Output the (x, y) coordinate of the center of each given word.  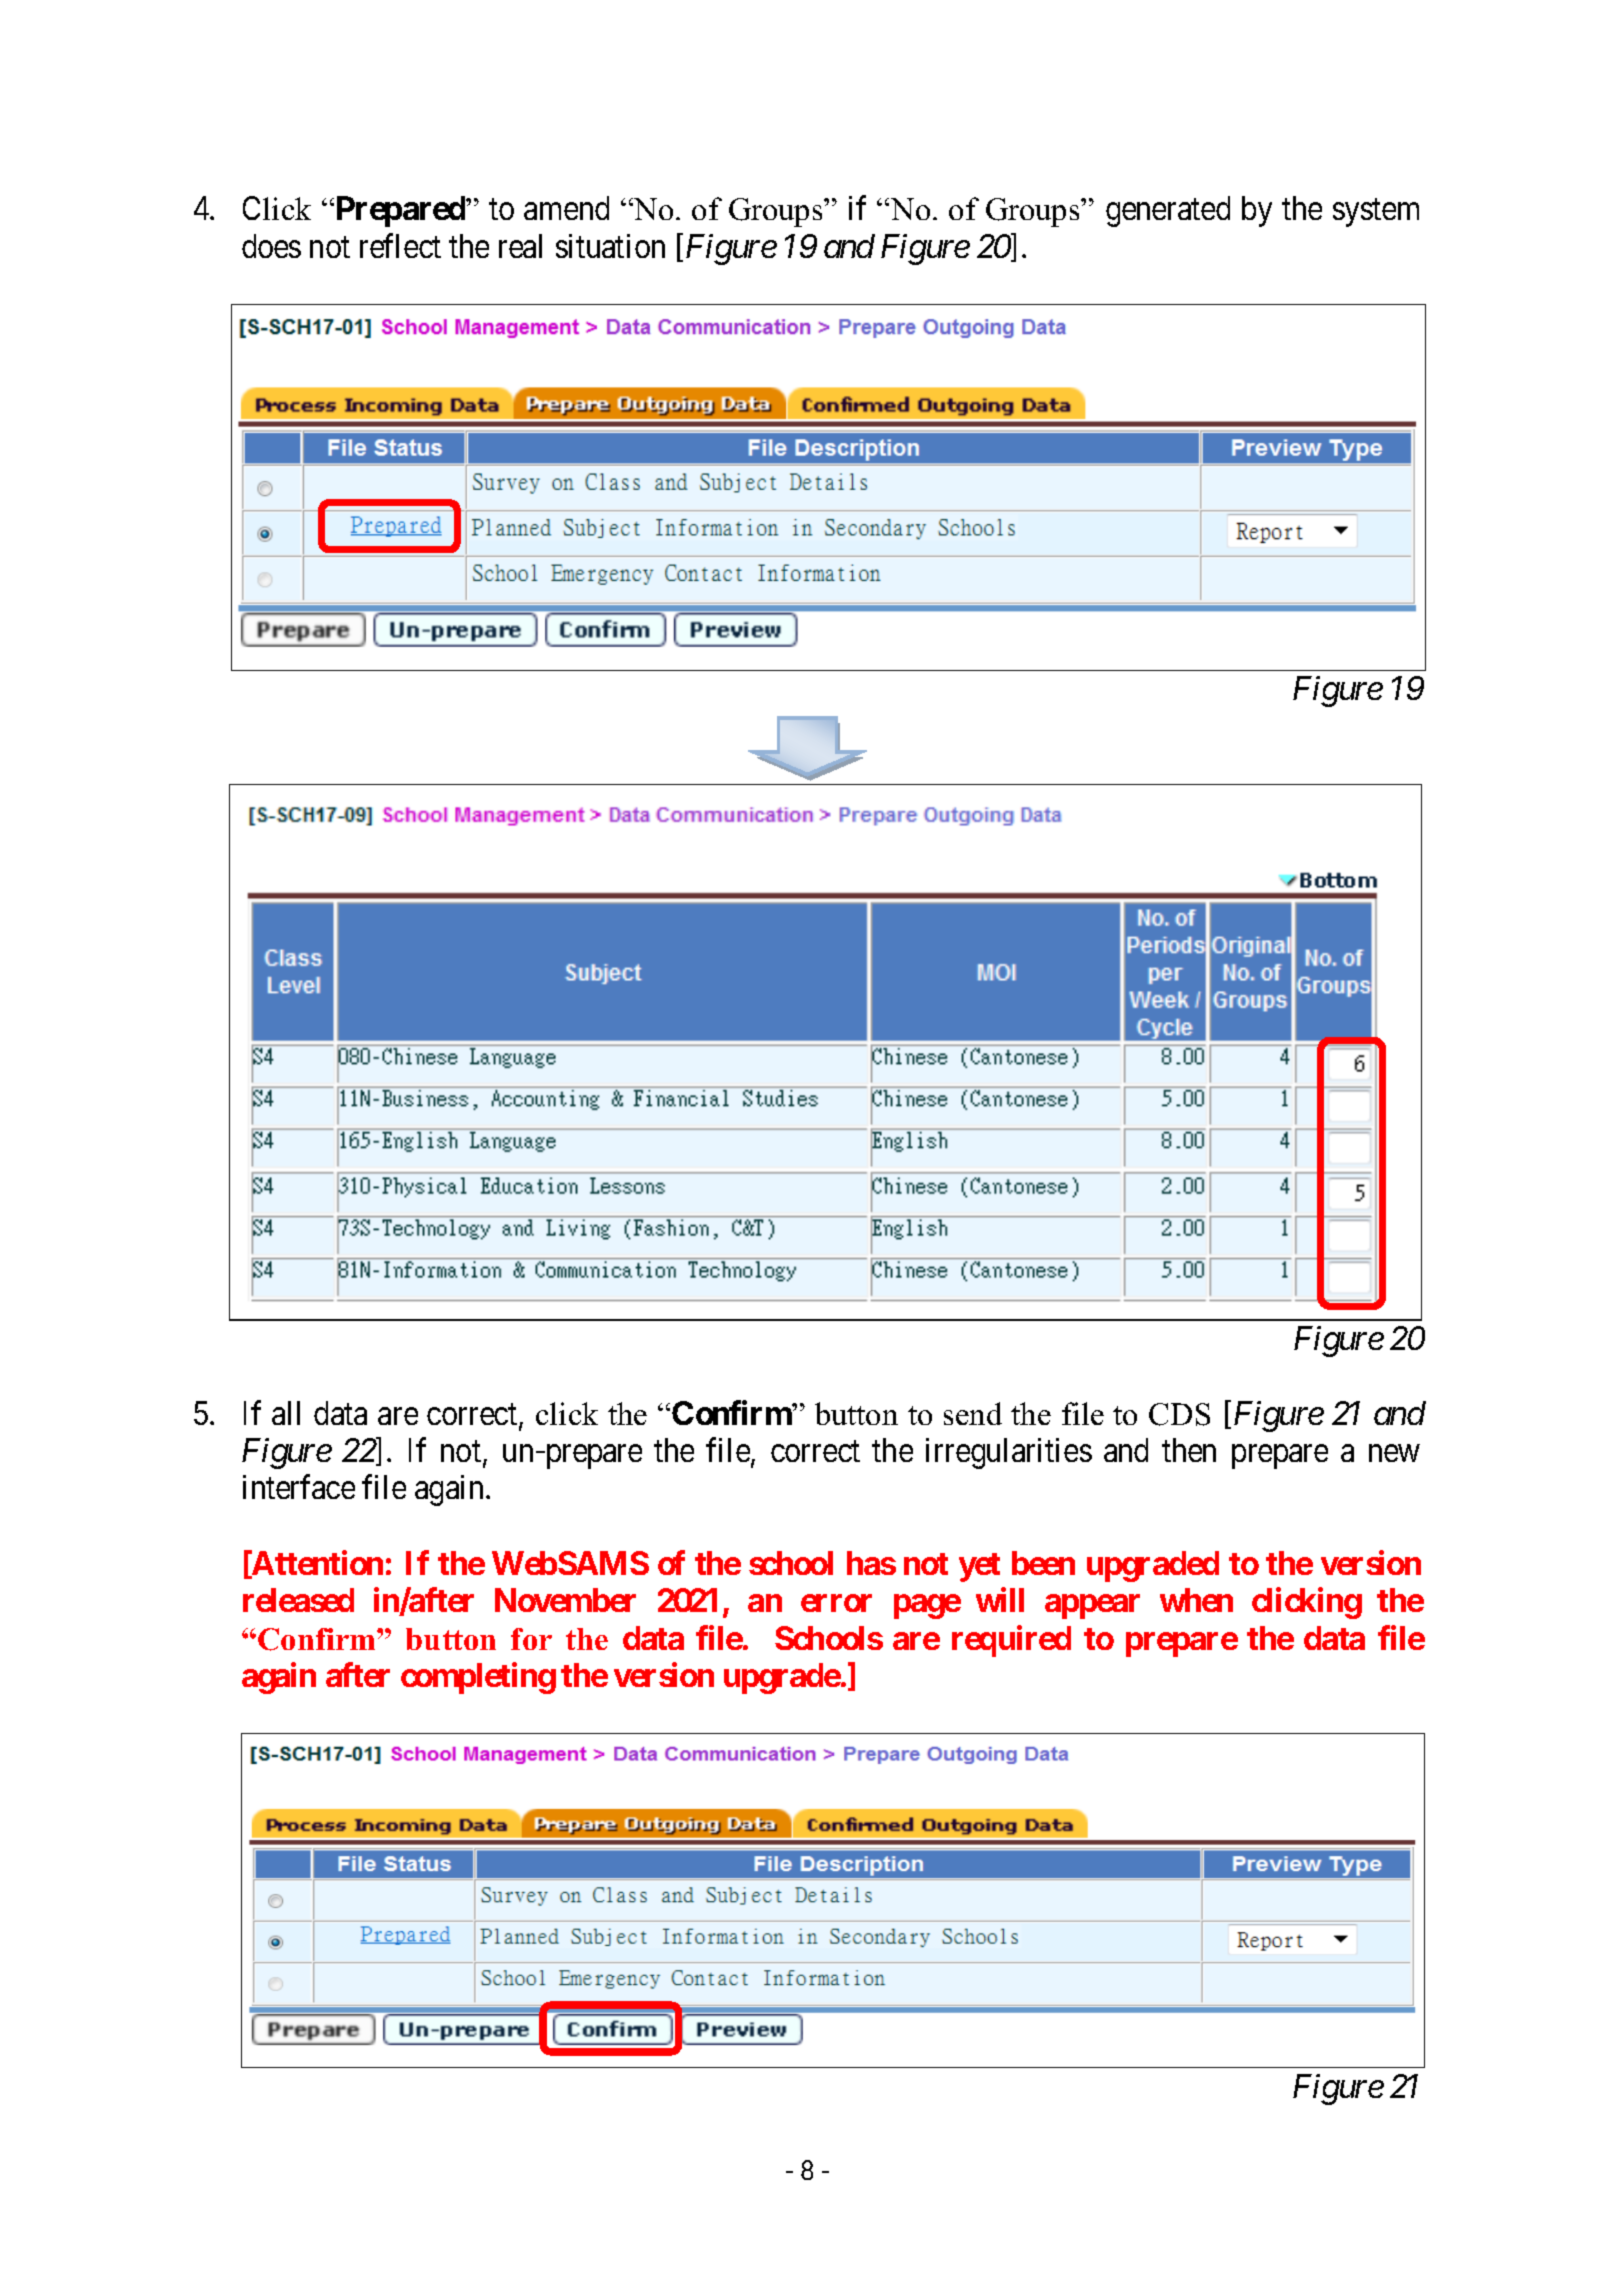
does (271, 246)
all (286, 1413)
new (1394, 1453)
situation (610, 246)
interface (299, 1487)
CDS (1179, 1414)
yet (979, 1567)
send (973, 1413)
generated (1168, 211)
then (1189, 1450)
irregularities (1009, 1453)
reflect (400, 245)
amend (566, 208)
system (1376, 213)
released (298, 1600)
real (520, 246)
